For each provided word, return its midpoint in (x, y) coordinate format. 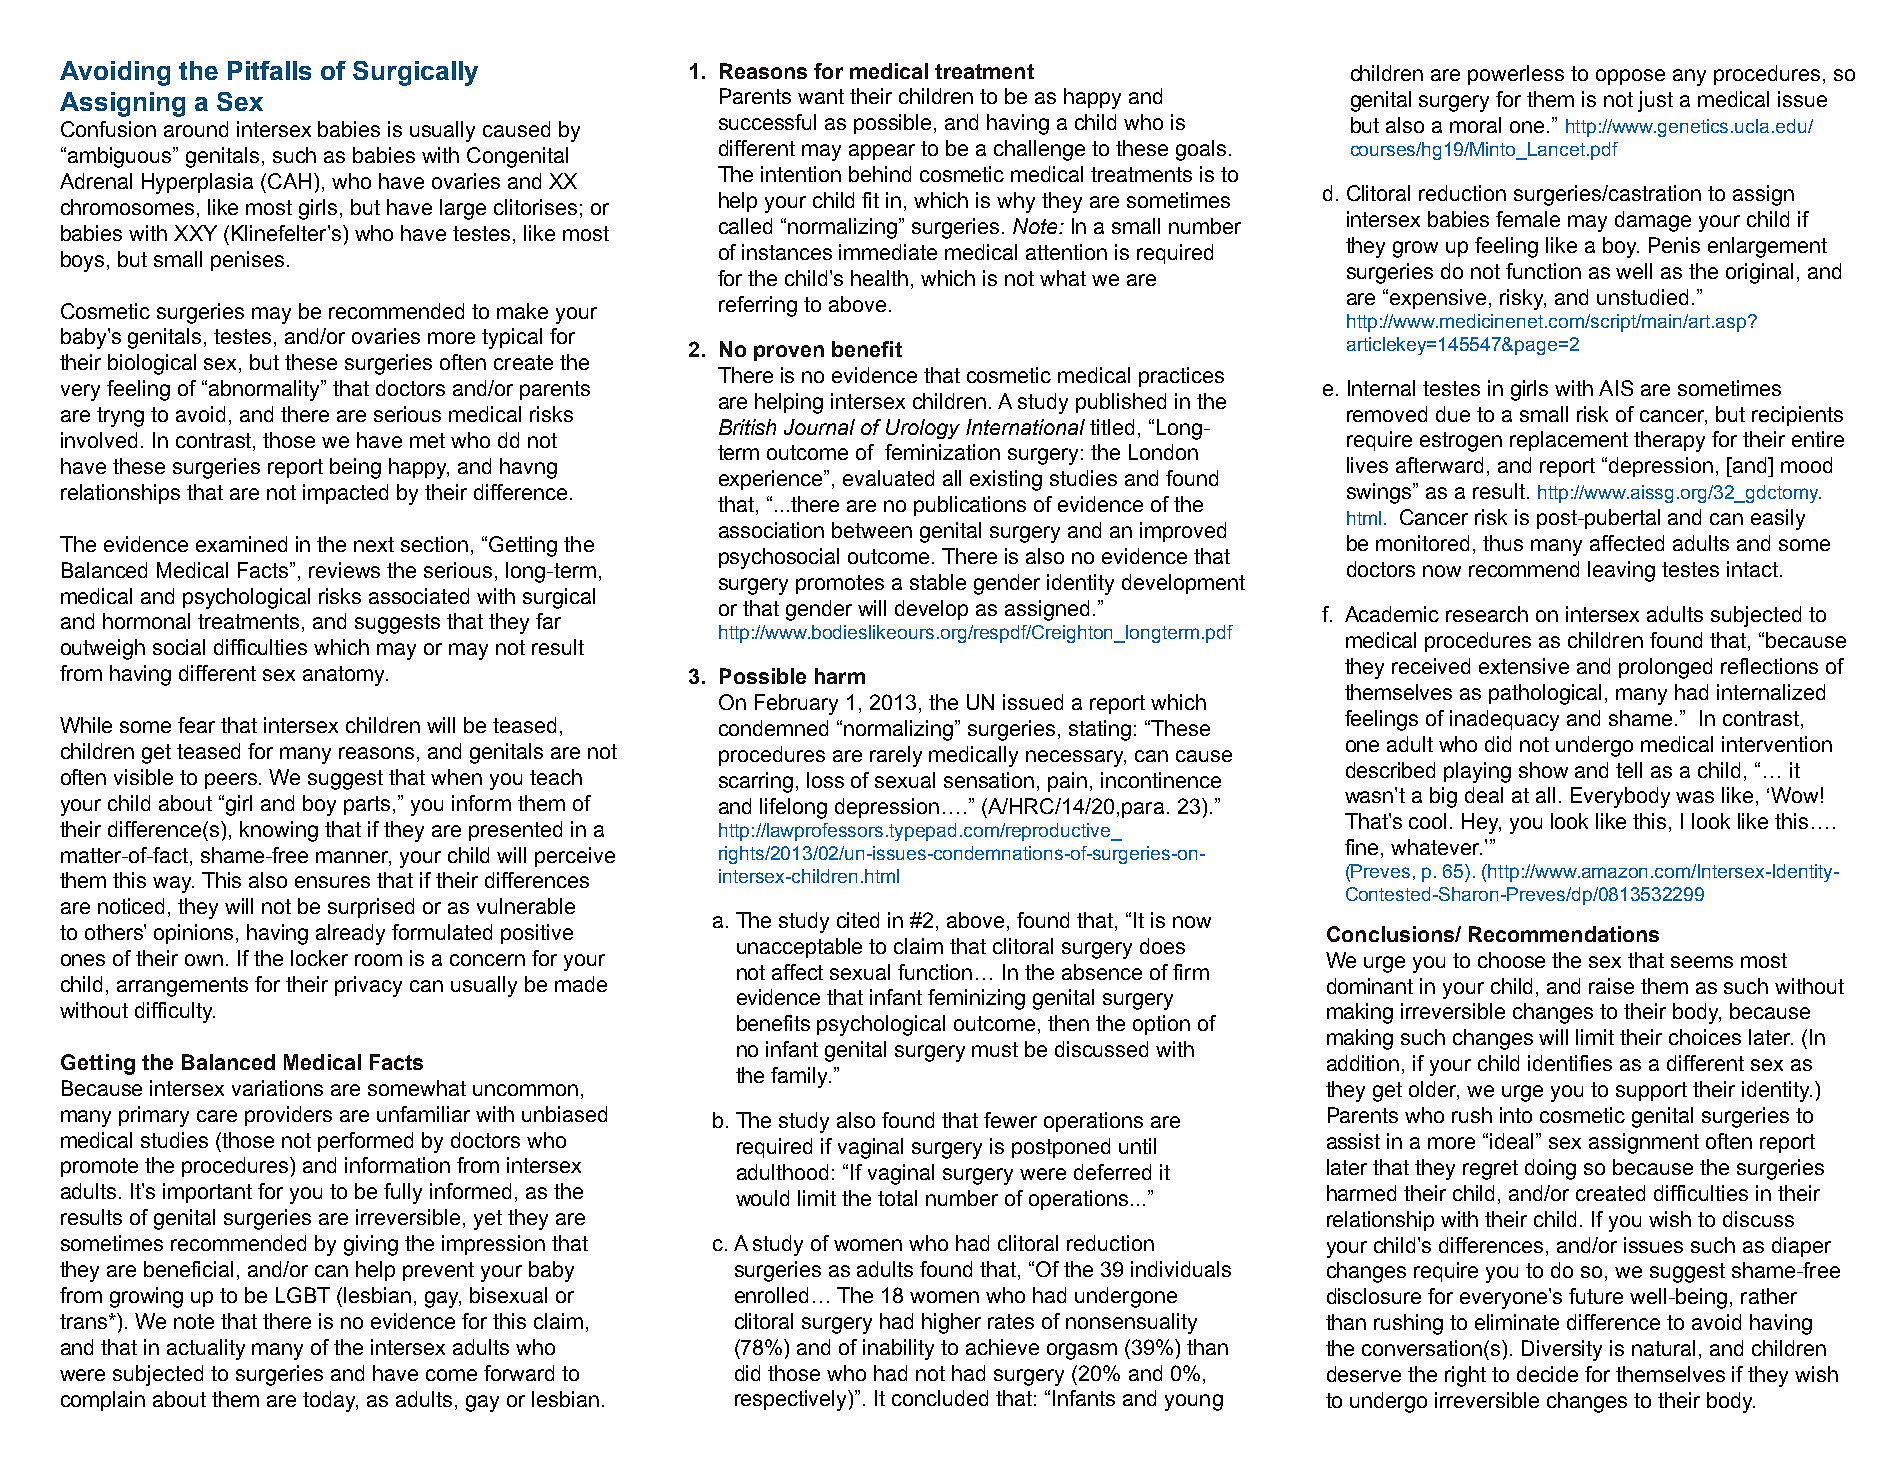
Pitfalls (269, 70)
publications (970, 506)
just (1655, 101)
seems (1702, 962)
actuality (206, 1349)
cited (858, 920)
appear (882, 152)
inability (898, 1349)
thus (1503, 543)
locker (319, 958)
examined (241, 544)
